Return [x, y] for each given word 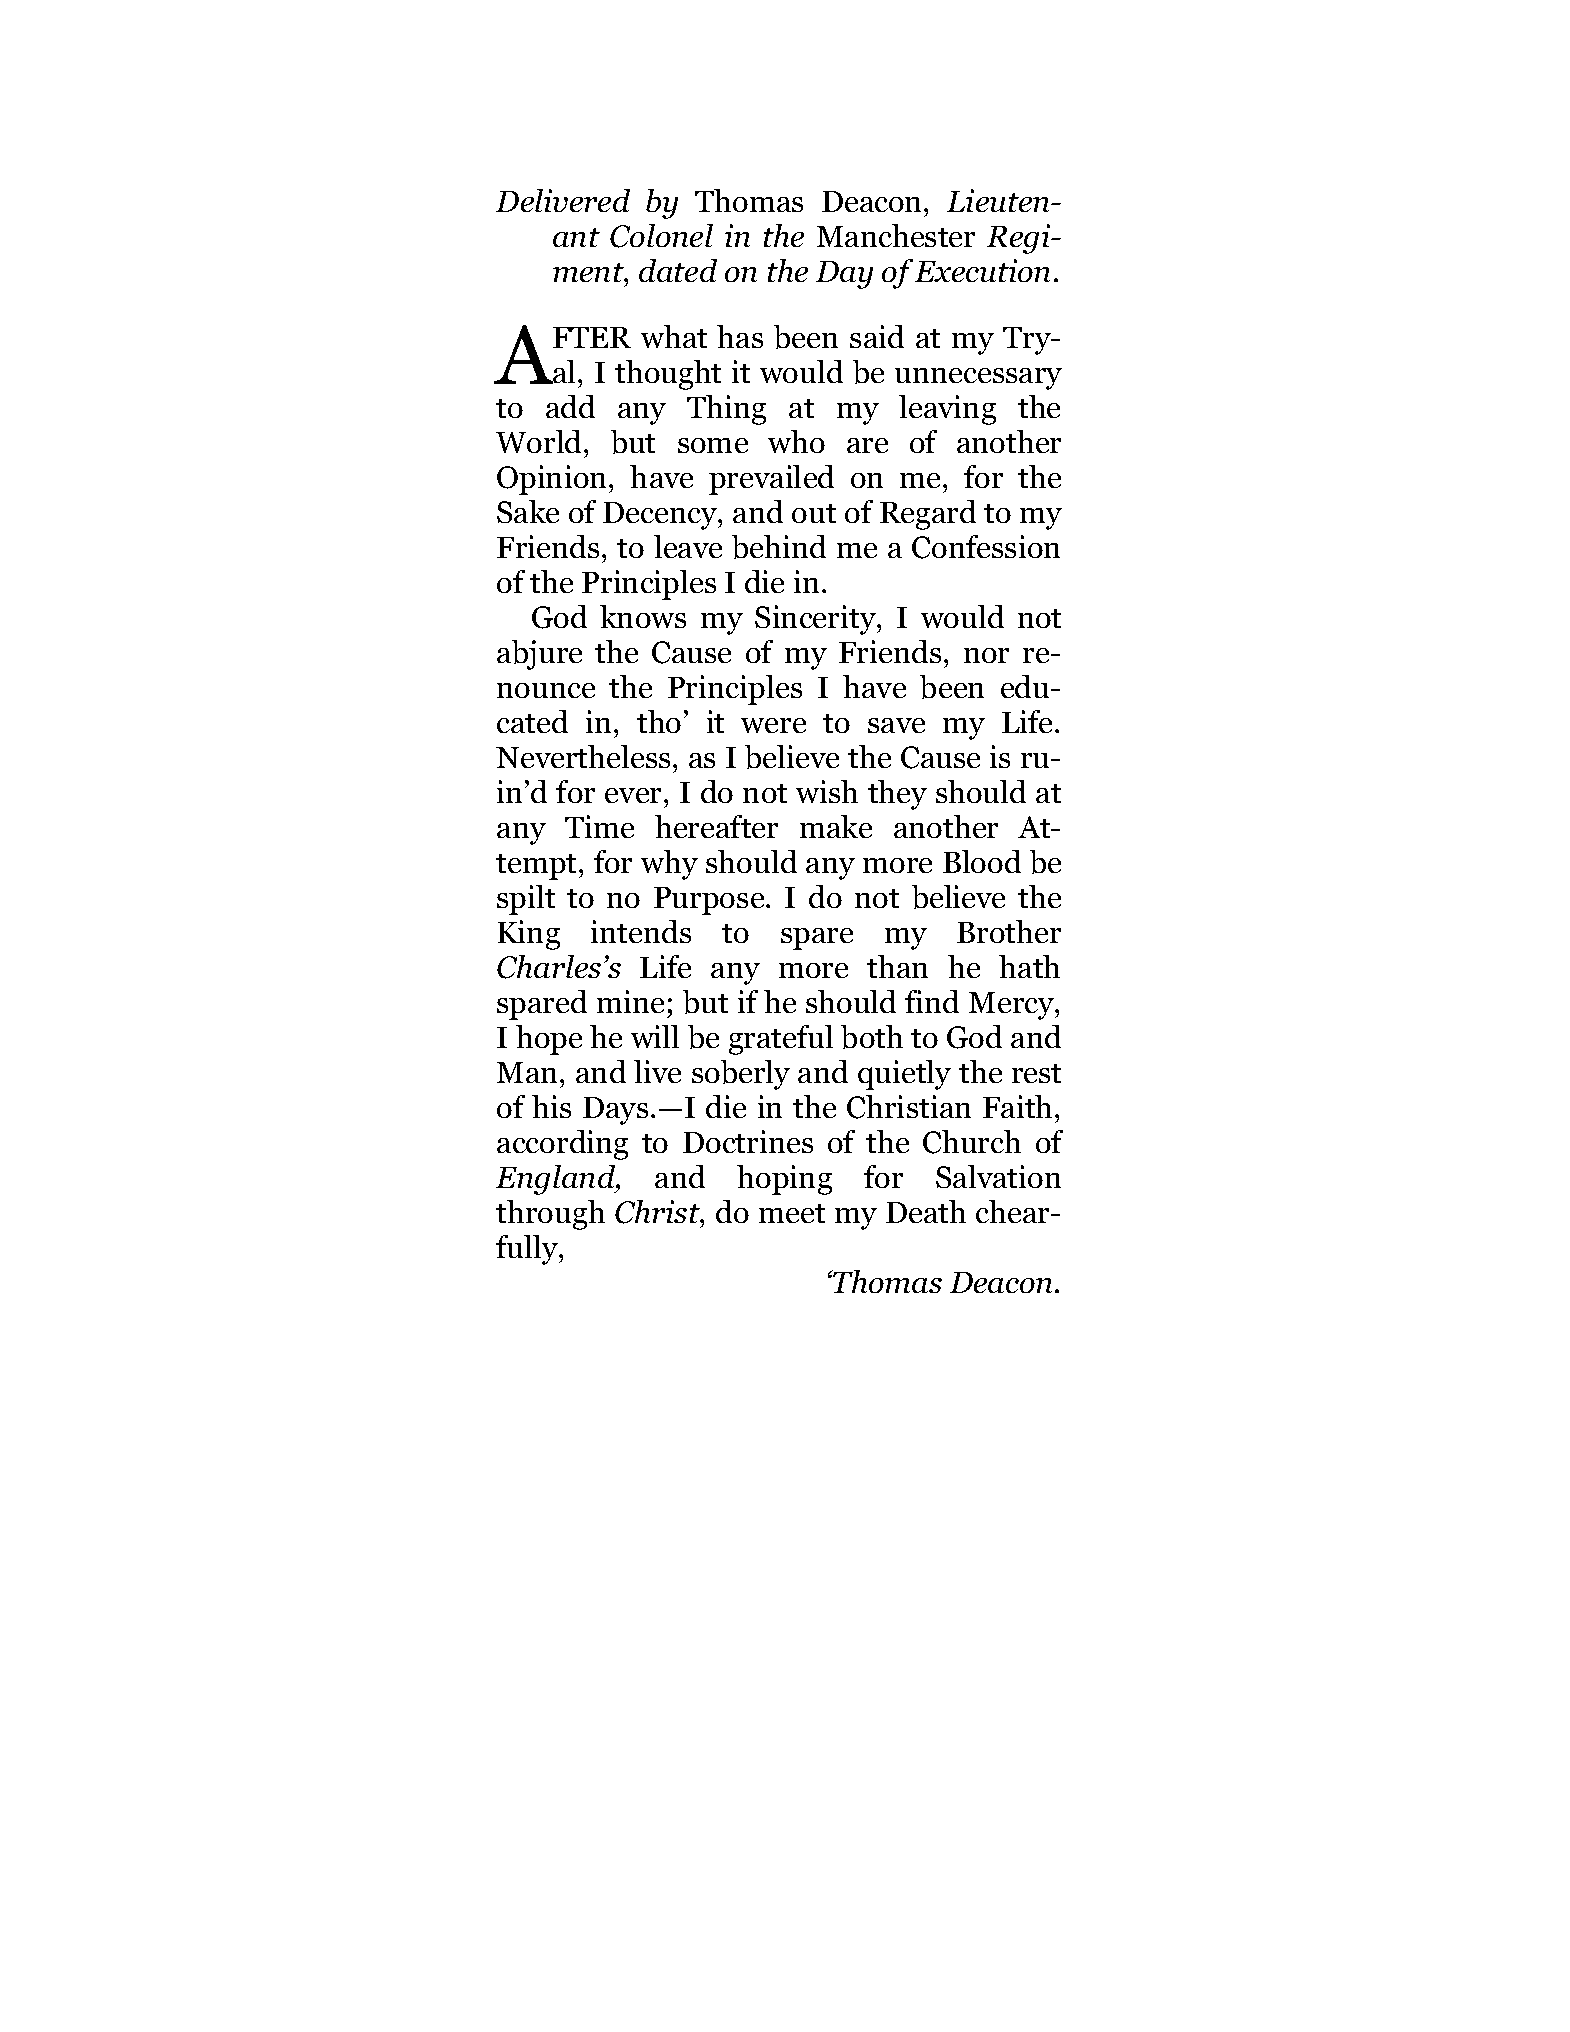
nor [986, 655]
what [674, 336]
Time [599, 826]
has [740, 336]
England [557, 1180]
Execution [982, 270]
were [773, 725]
